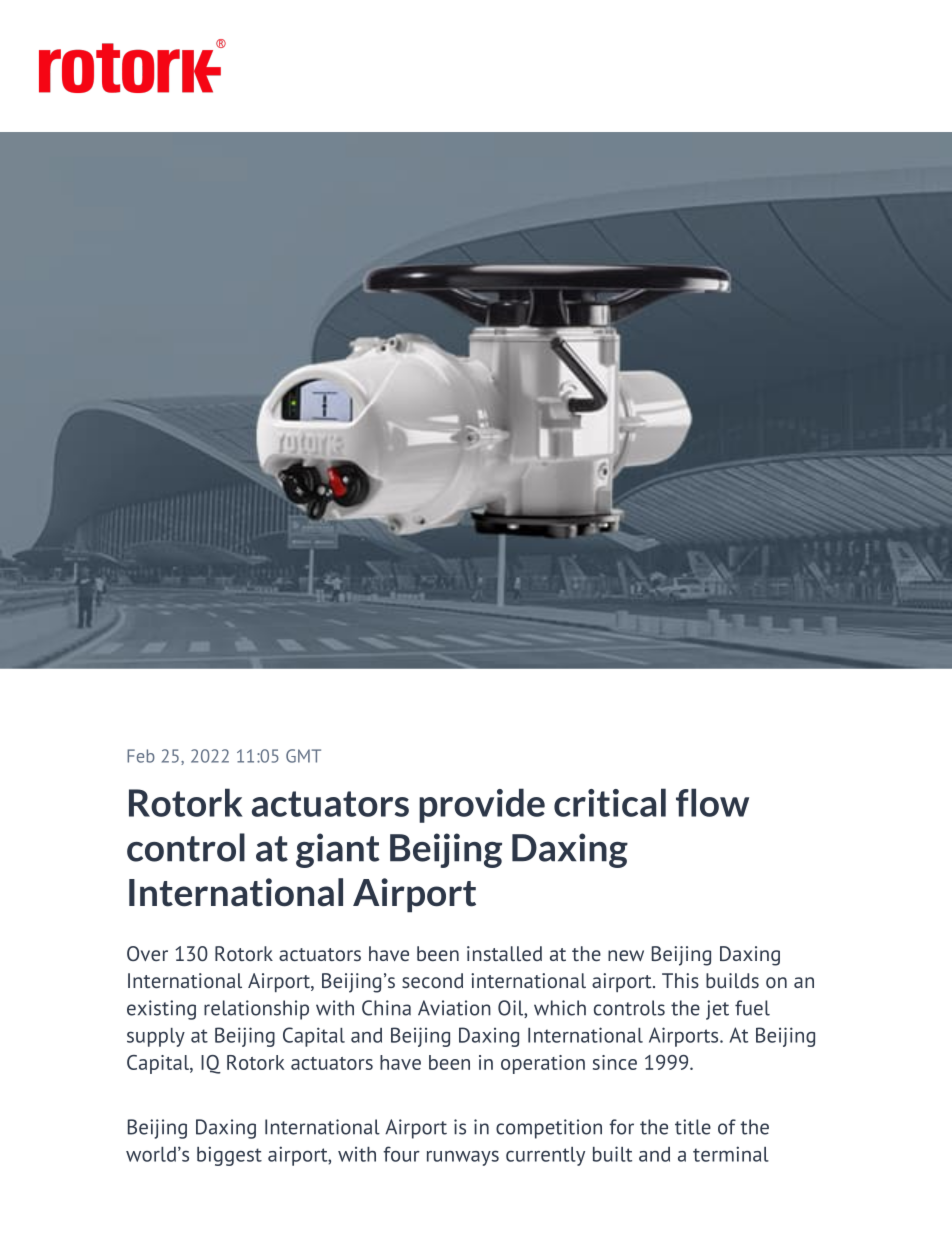 The width and height of the image is (952, 1233). What do you see at coordinates (626, 955) in the image?
I see `new` at bounding box center [626, 955].
